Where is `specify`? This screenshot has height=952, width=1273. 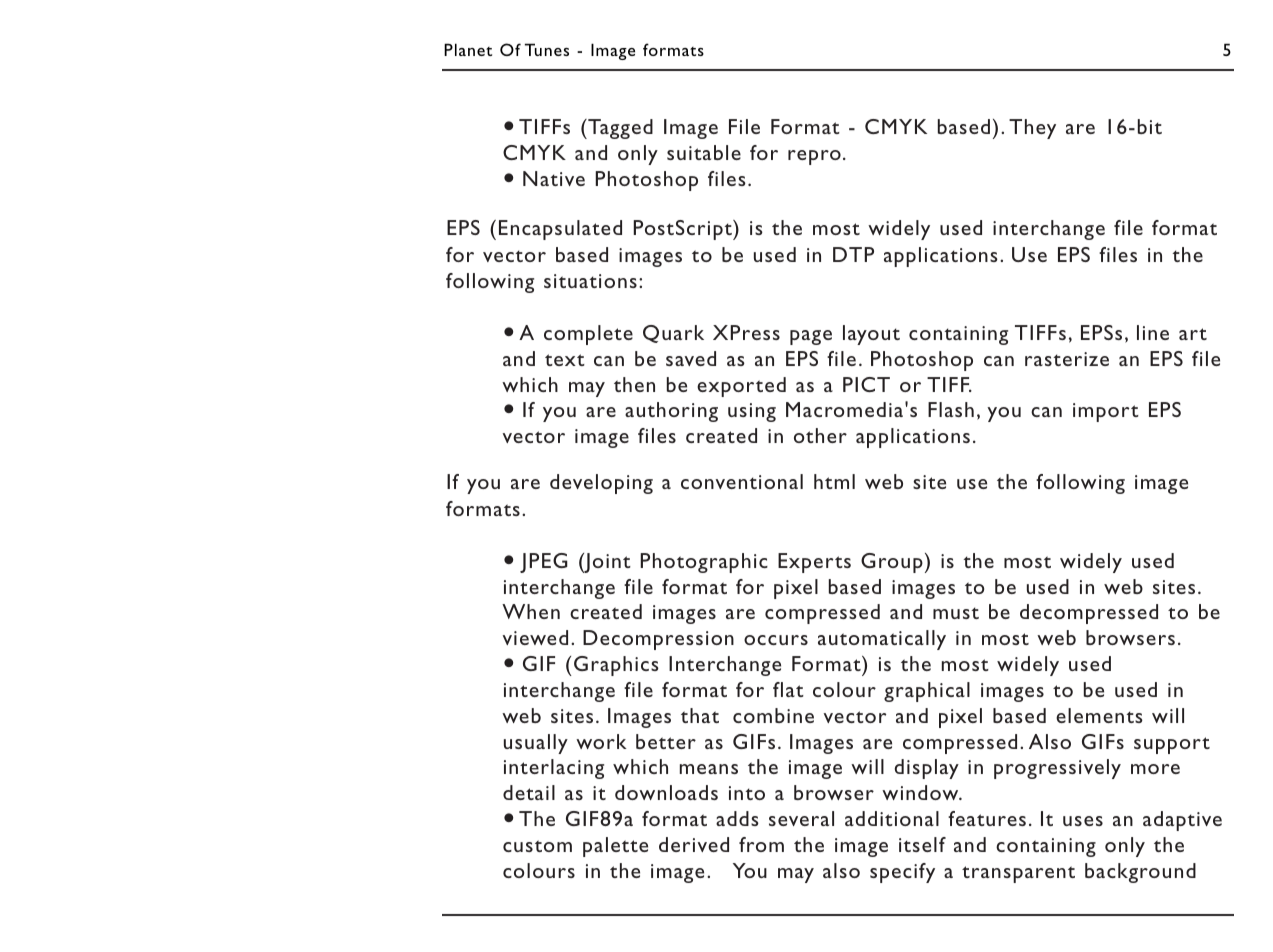
specify is located at coordinates (902, 873).
